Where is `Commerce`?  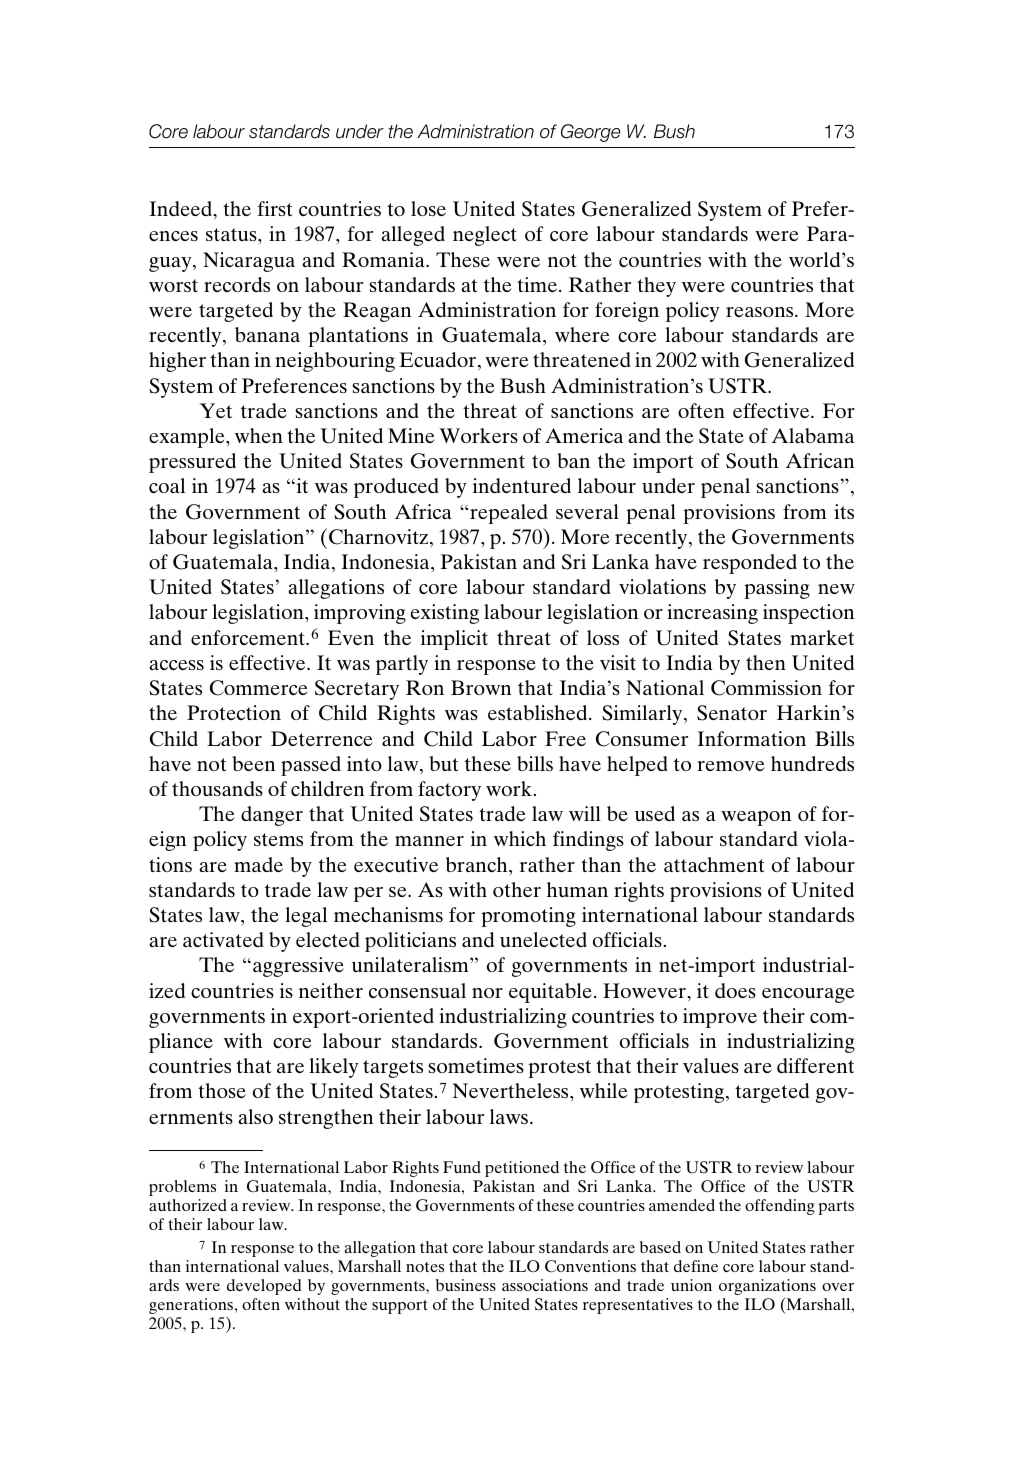 Commerce is located at coordinates (259, 688).
